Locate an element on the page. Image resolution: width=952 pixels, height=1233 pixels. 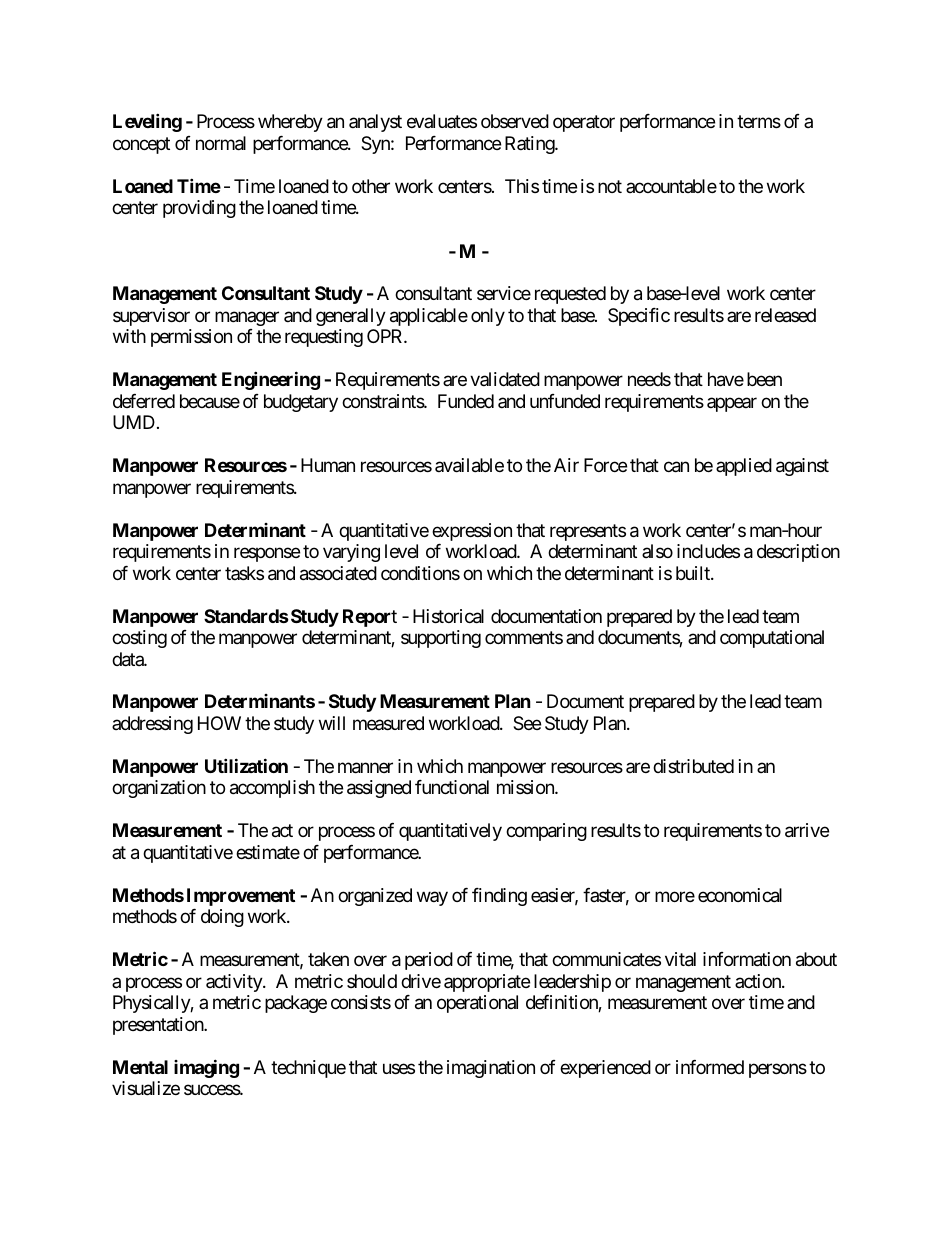
normal is located at coordinates (221, 143).
